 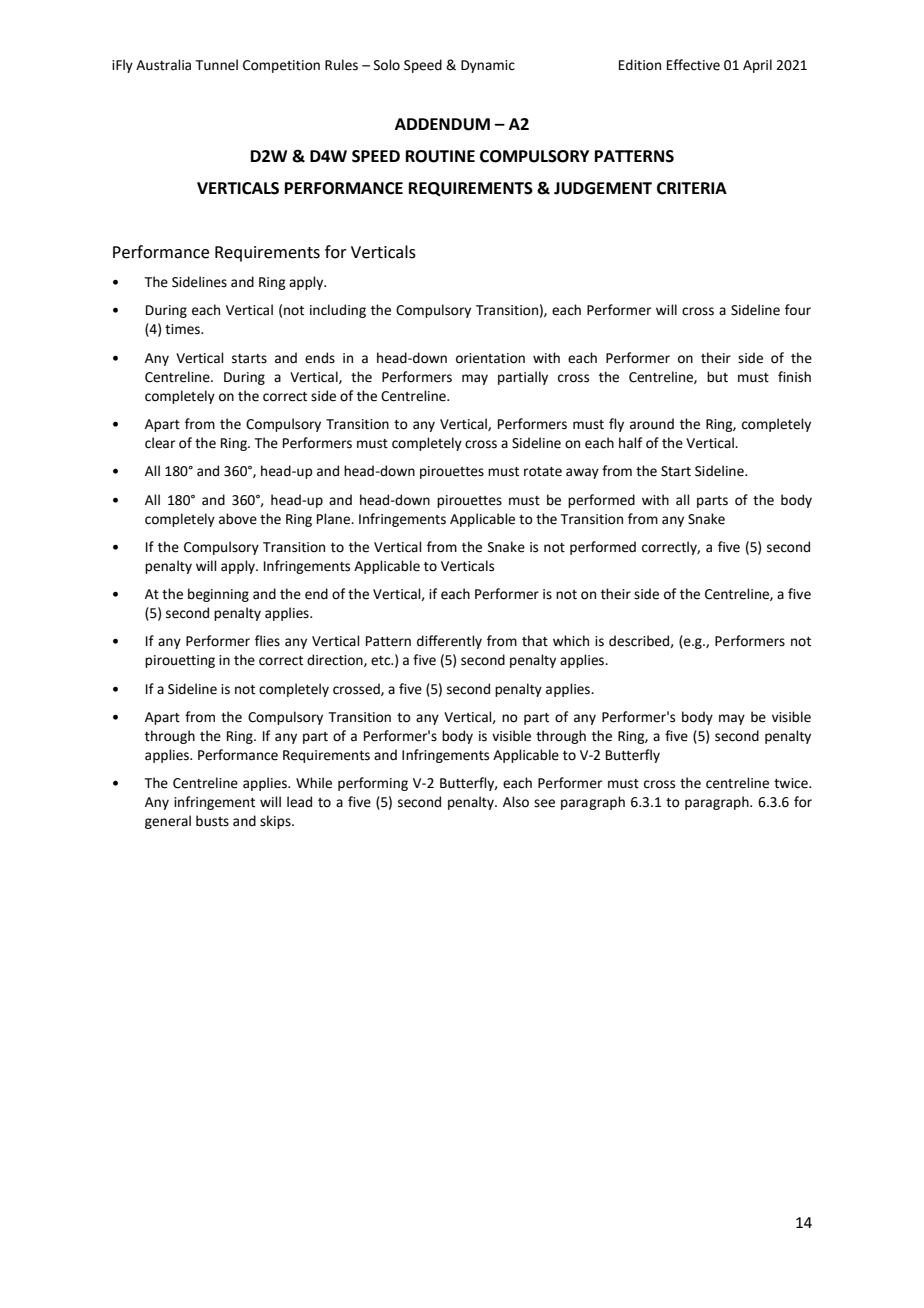 What do you see at coordinates (490, 358) in the image?
I see `orientation` at bounding box center [490, 358].
